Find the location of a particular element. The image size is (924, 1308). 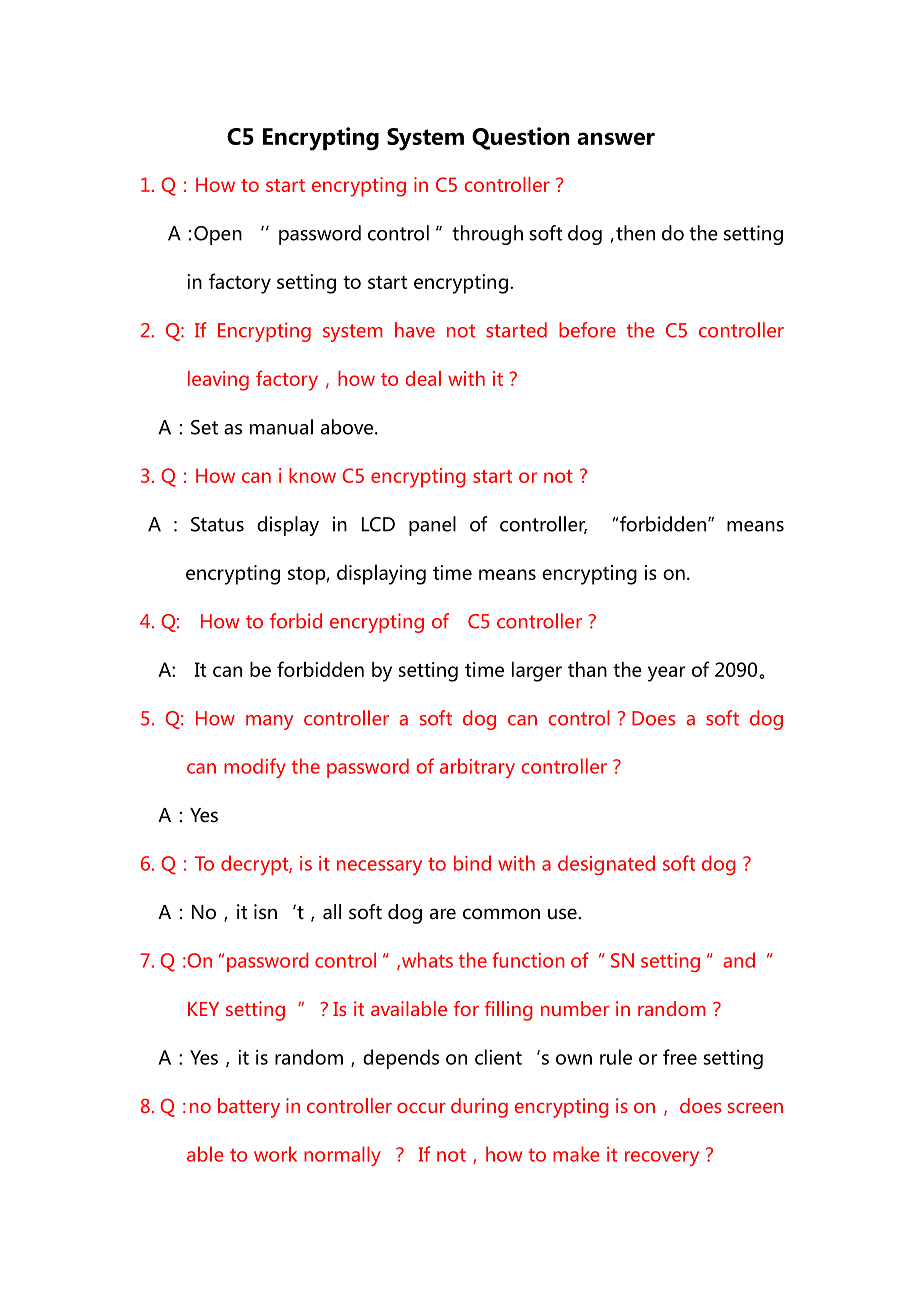

necessary is located at coordinates (379, 867).
